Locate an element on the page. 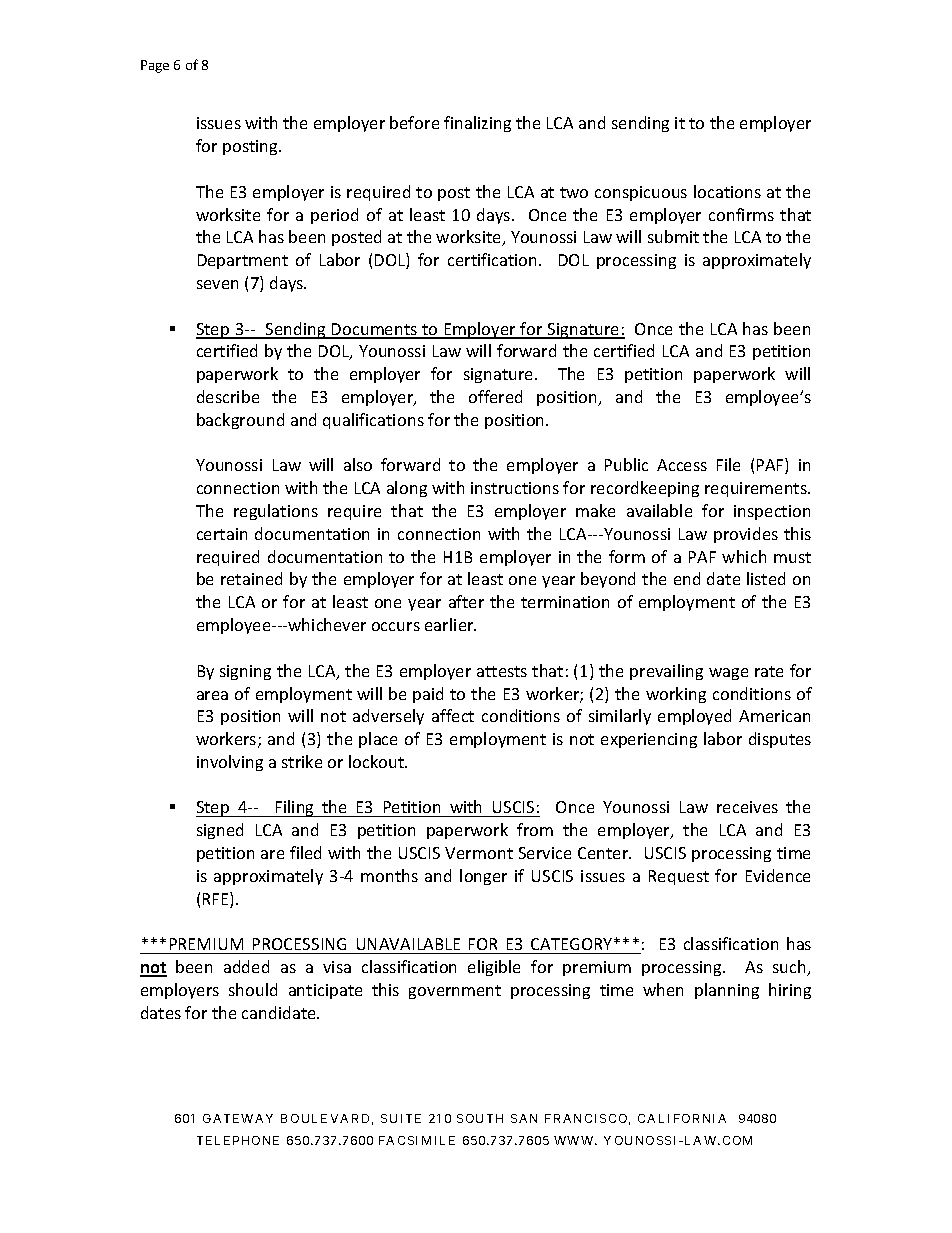 Image resolution: width=952 pixels, height=1233 pixels. locations is located at coordinates (727, 191).
